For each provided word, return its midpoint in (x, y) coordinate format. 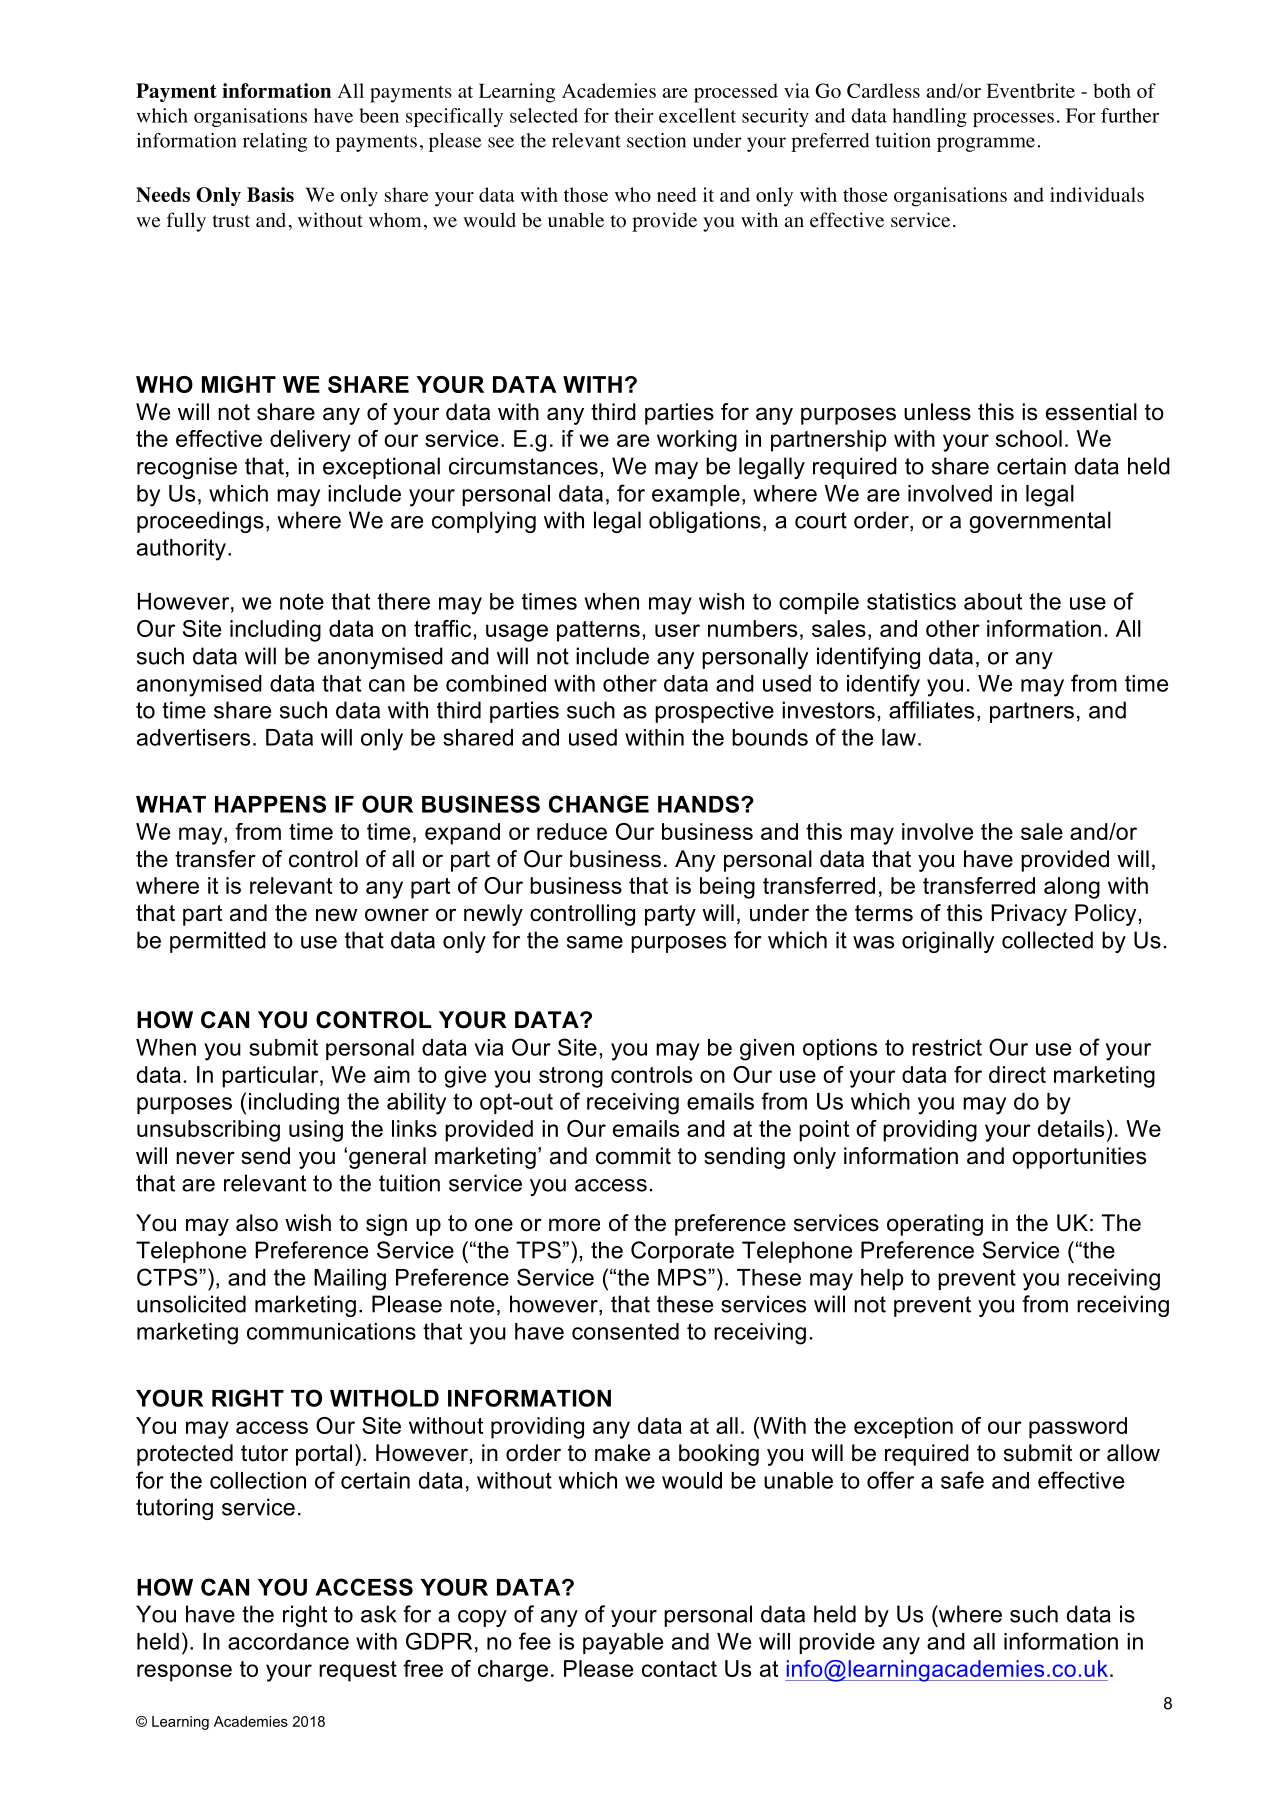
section (656, 140)
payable (623, 1644)
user (677, 630)
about (993, 601)
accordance (288, 1641)
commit (633, 1156)
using (316, 1131)
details (1071, 1128)
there (403, 601)
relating (275, 142)
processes (1013, 119)
